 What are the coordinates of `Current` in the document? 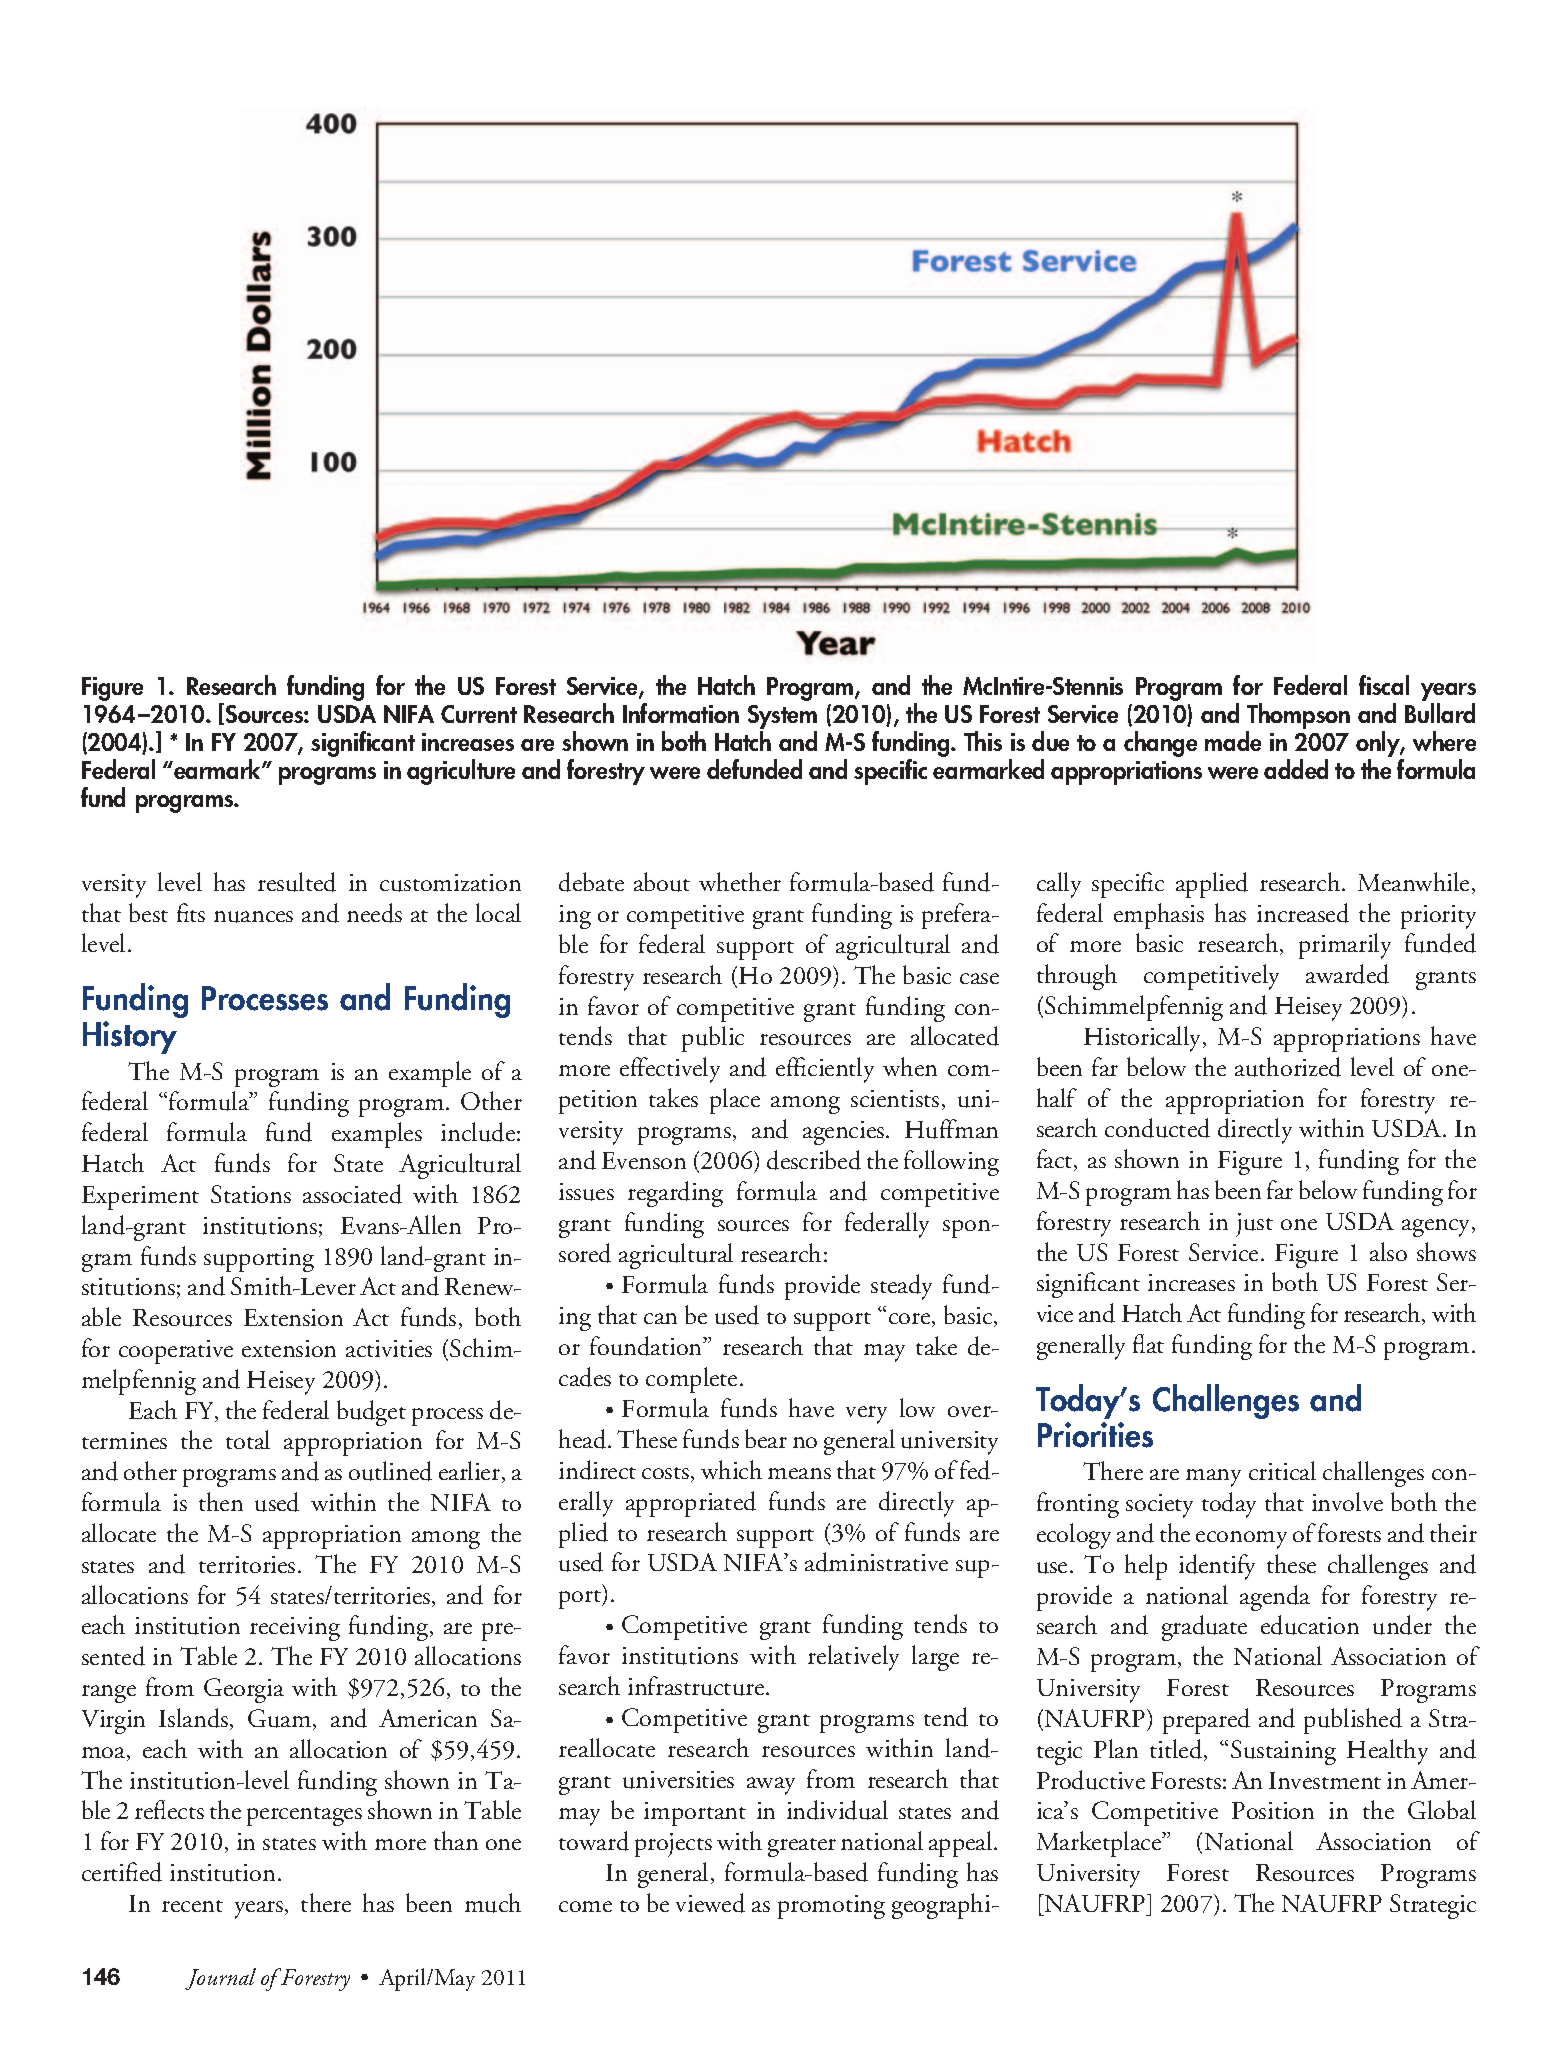 It's located at (479, 714).
